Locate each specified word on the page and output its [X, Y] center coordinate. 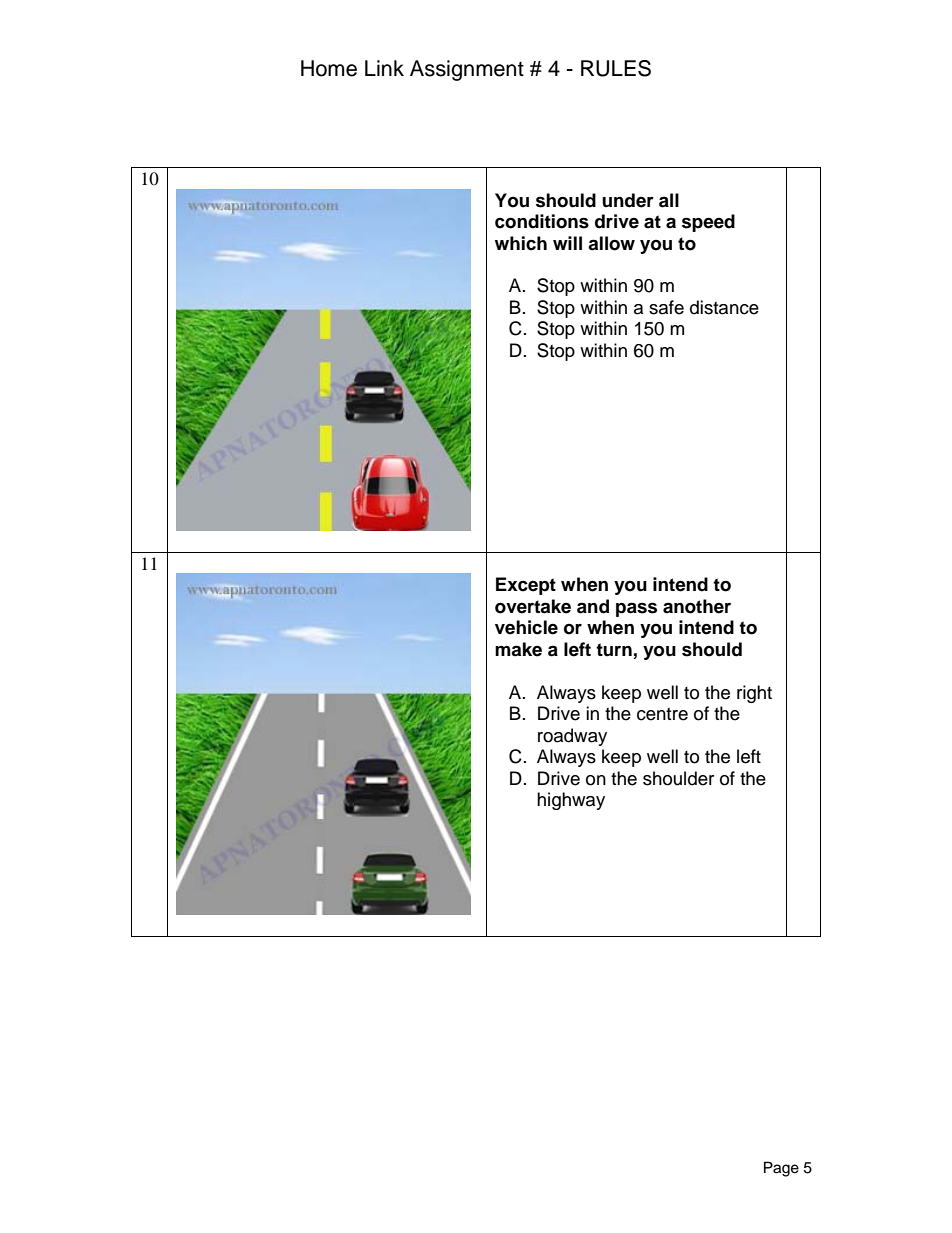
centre [662, 714]
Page [781, 1169]
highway [571, 801]
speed [708, 223]
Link [384, 68]
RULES [616, 68]
